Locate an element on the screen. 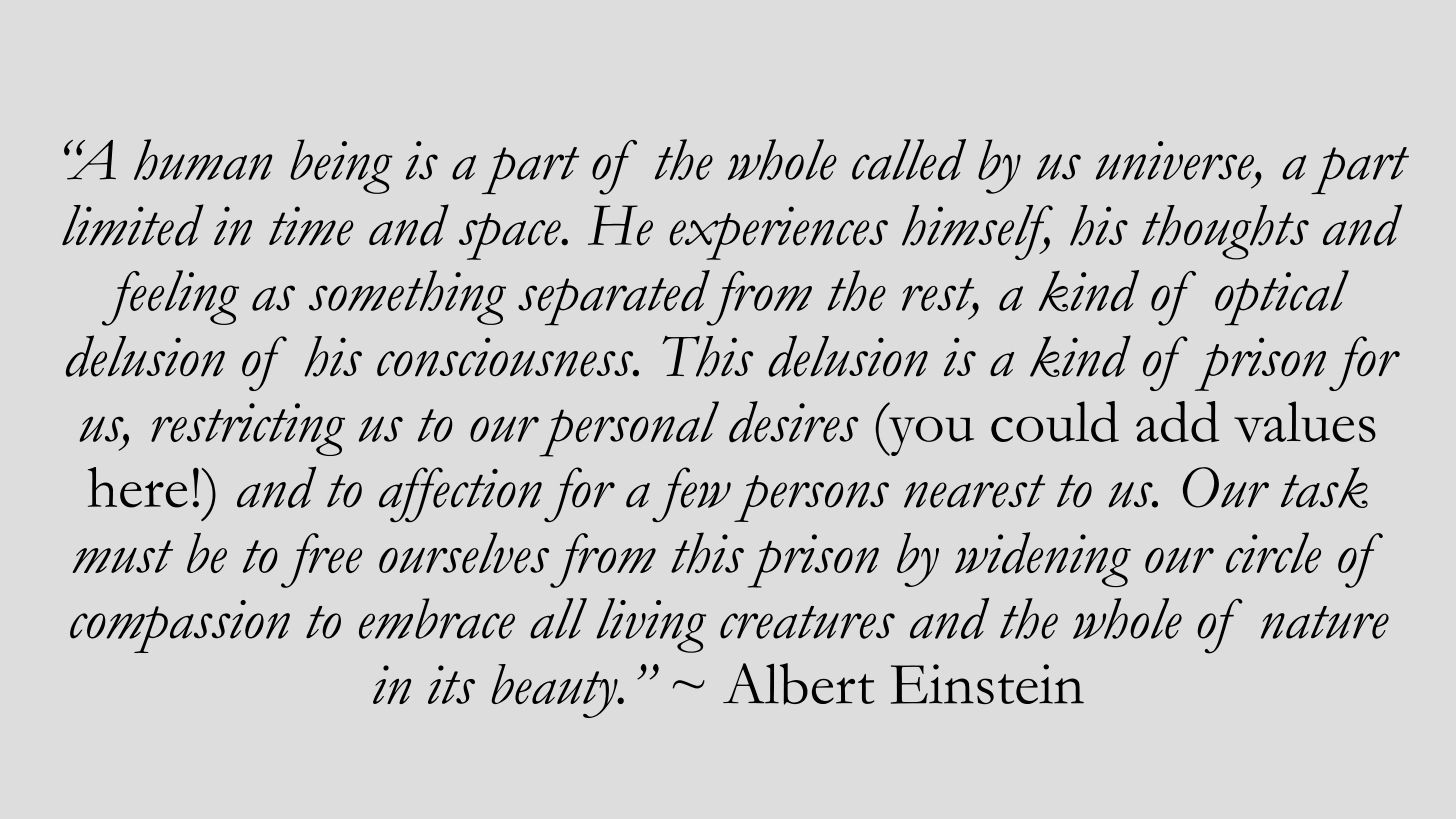  here is located at coordinates (138, 487).
